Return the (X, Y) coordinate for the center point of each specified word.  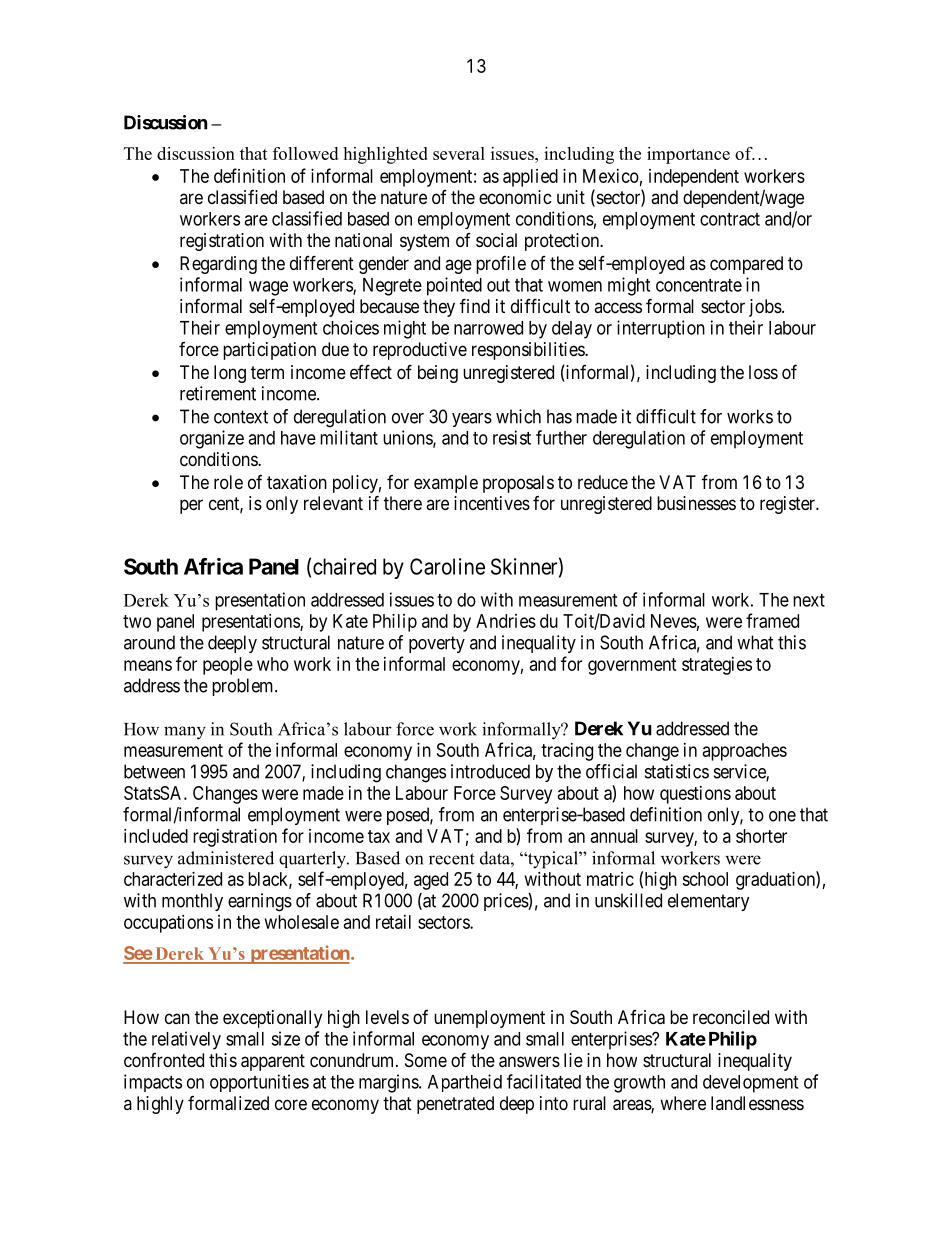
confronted (164, 1060)
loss (763, 372)
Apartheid (465, 1083)
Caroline (447, 566)
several (459, 153)
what (755, 642)
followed (305, 153)
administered (226, 858)
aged (431, 881)
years (472, 420)
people (228, 666)
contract (730, 219)
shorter (761, 836)
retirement (218, 393)
